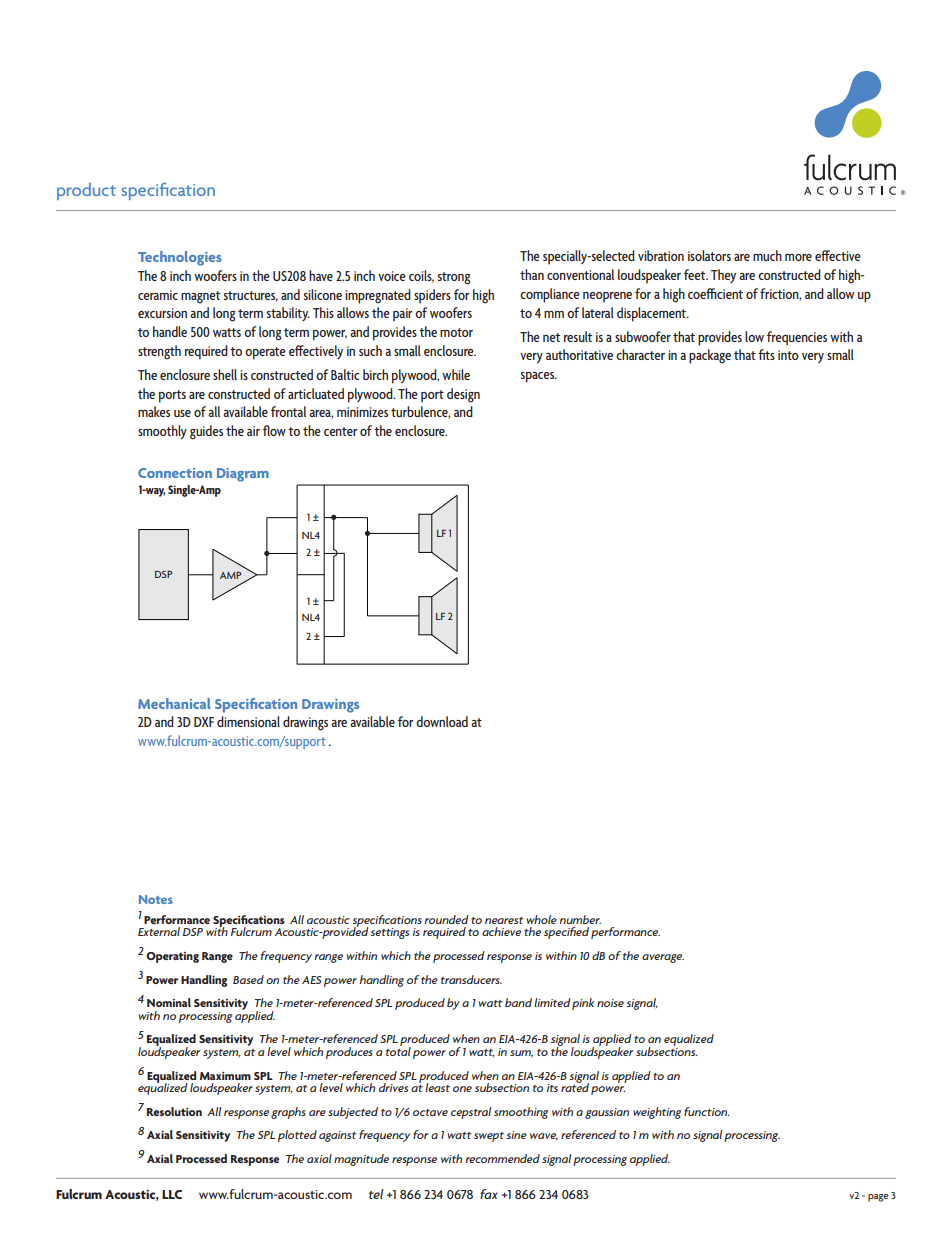 This image has height=1233, width=952. What do you see at coordinates (663, 958) in the image?
I see `average` at bounding box center [663, 958].
